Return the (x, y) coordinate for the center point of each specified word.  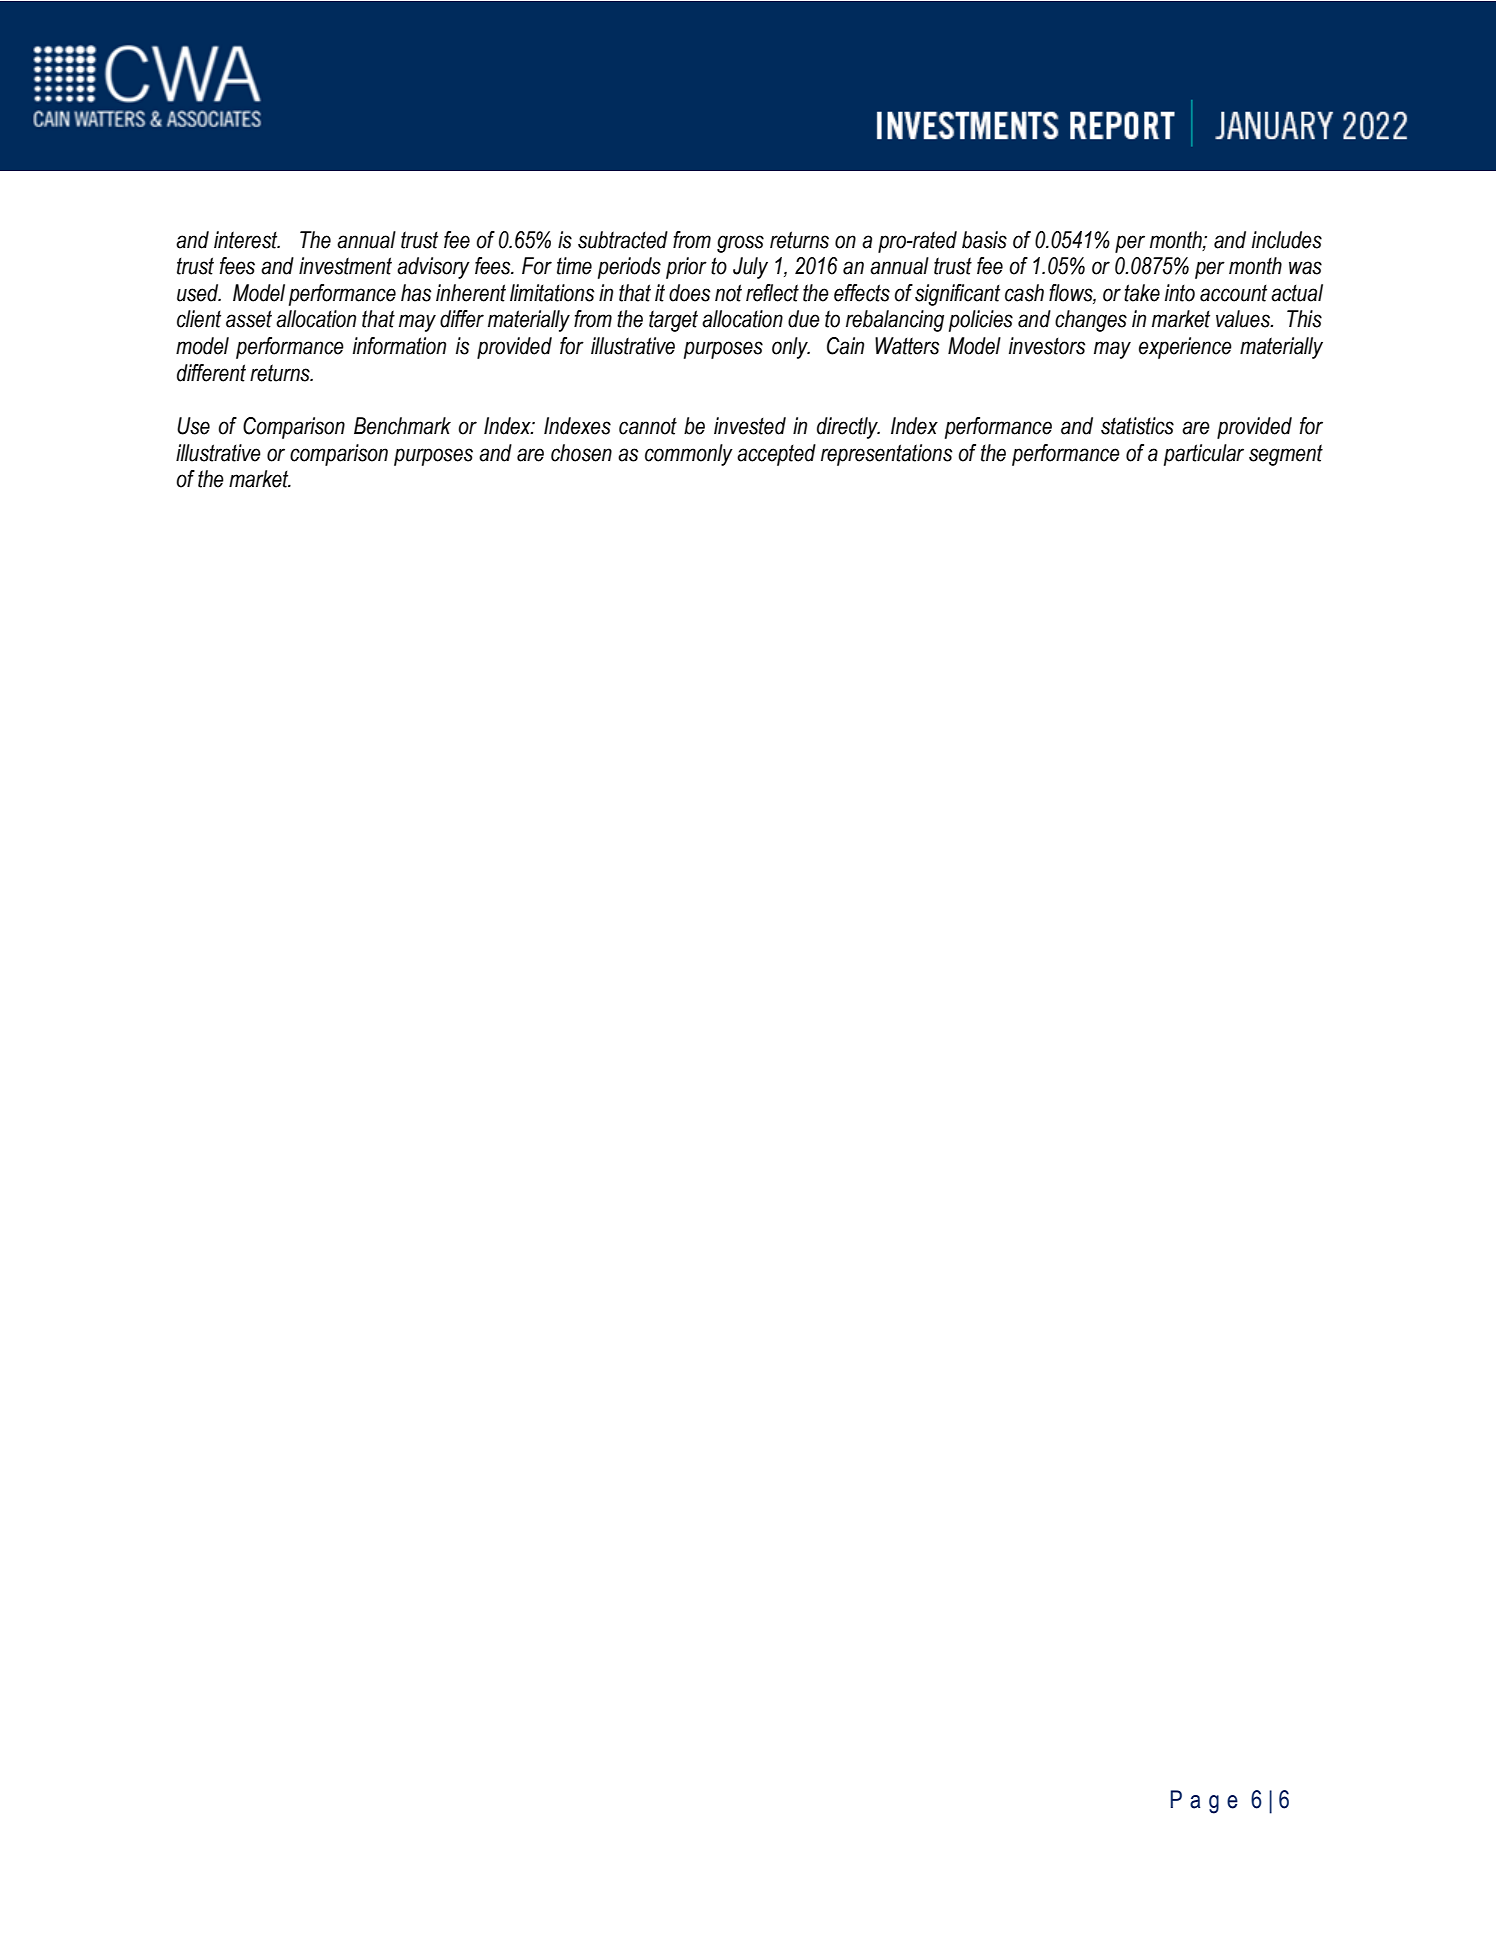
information (399, 346)
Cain (845, 346)
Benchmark (402, 426)
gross (740, 244)
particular (1204, 455)
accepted (776, 455)
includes (1287, 240)
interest (247, 240)
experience (1185, 348)
